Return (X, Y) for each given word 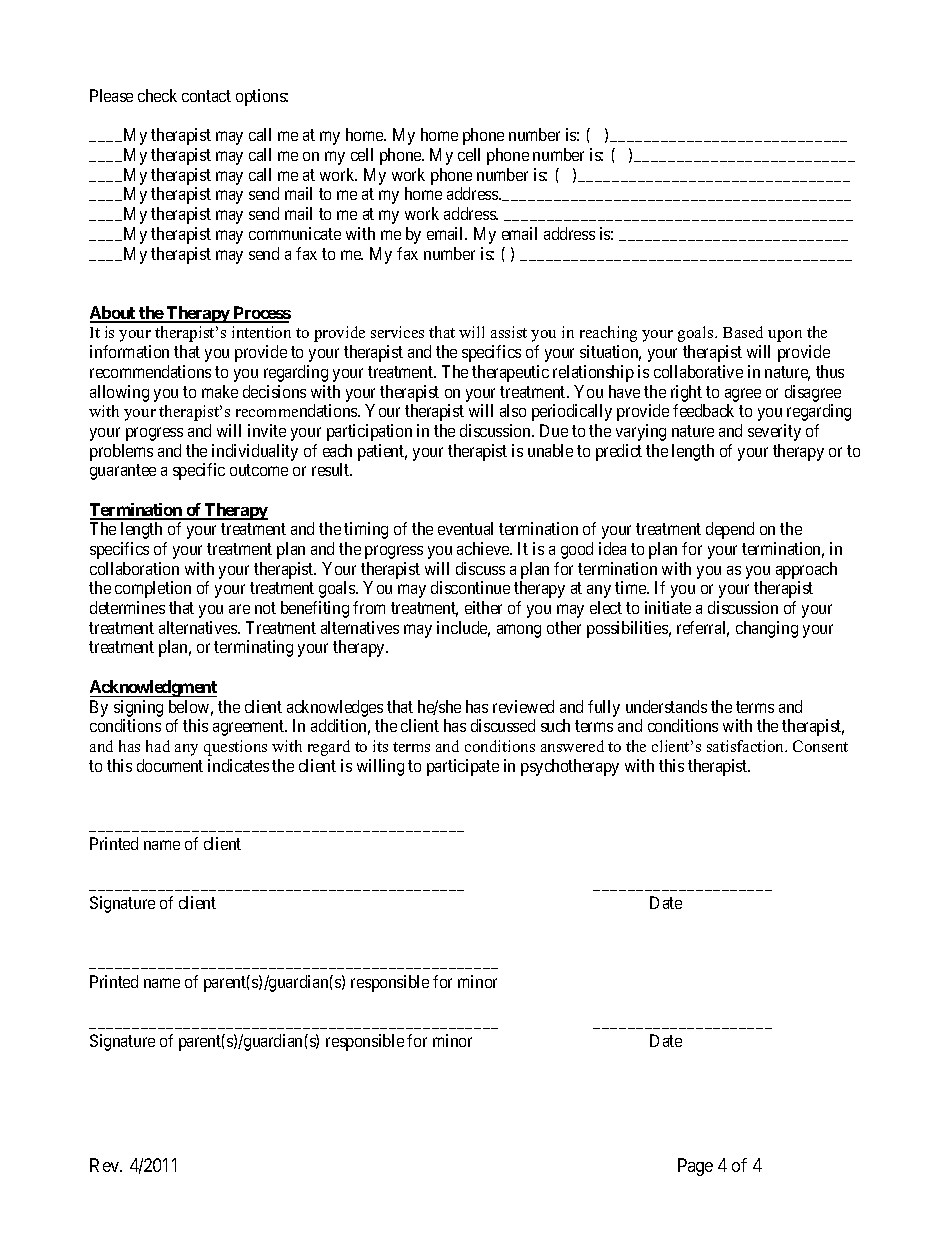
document (170, 765)
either (483, 607)
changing (767, 629)
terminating (253, 648)
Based (743, 332)
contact (206, 96)
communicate (295, 233)
